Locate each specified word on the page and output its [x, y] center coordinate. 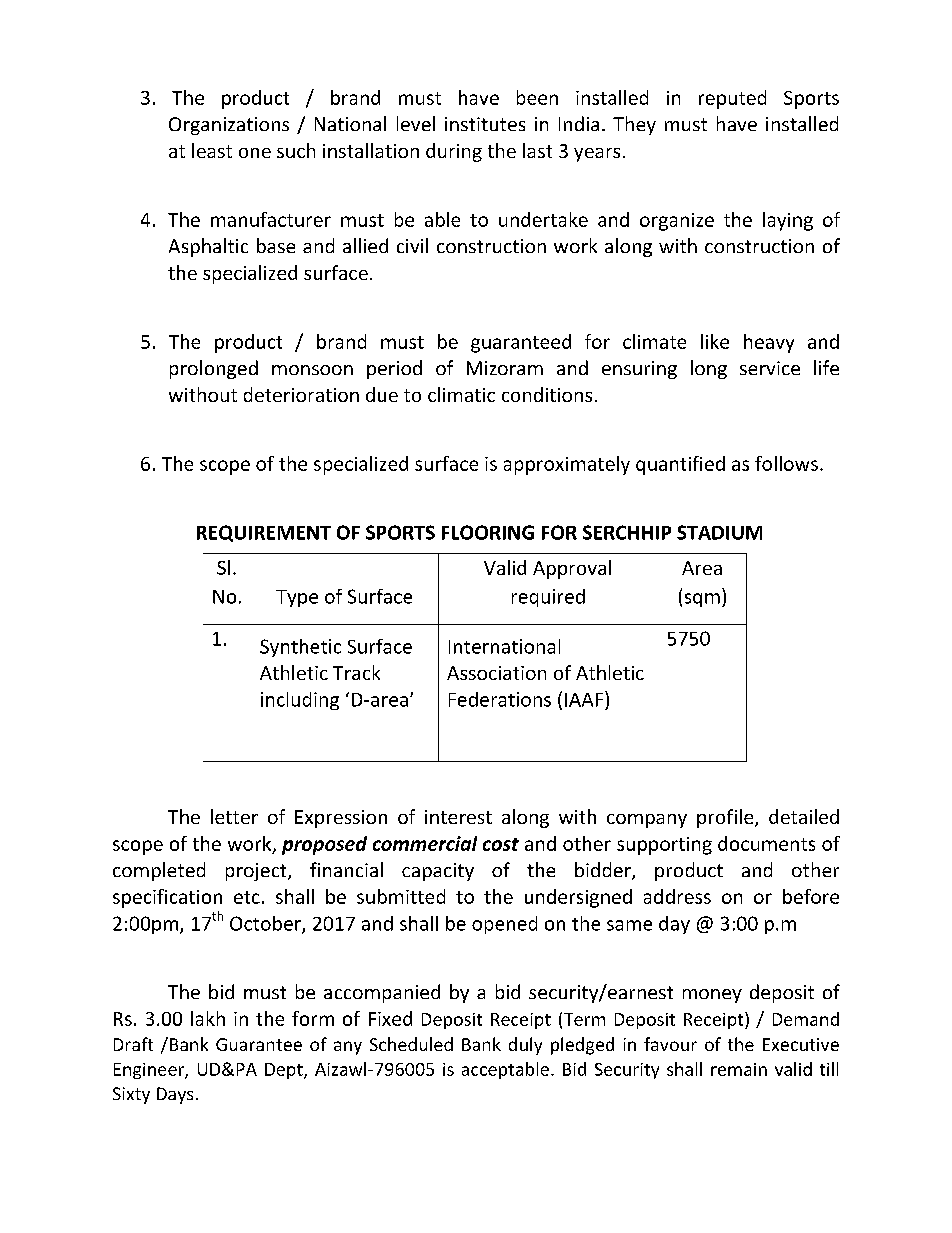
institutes [485, 124]
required [548, 598]
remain [739, 1069]
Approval [572, 569]
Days [175, 1095]
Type [297, 598]
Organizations [229, 126]
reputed [732, 99]
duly [525, 1046]
